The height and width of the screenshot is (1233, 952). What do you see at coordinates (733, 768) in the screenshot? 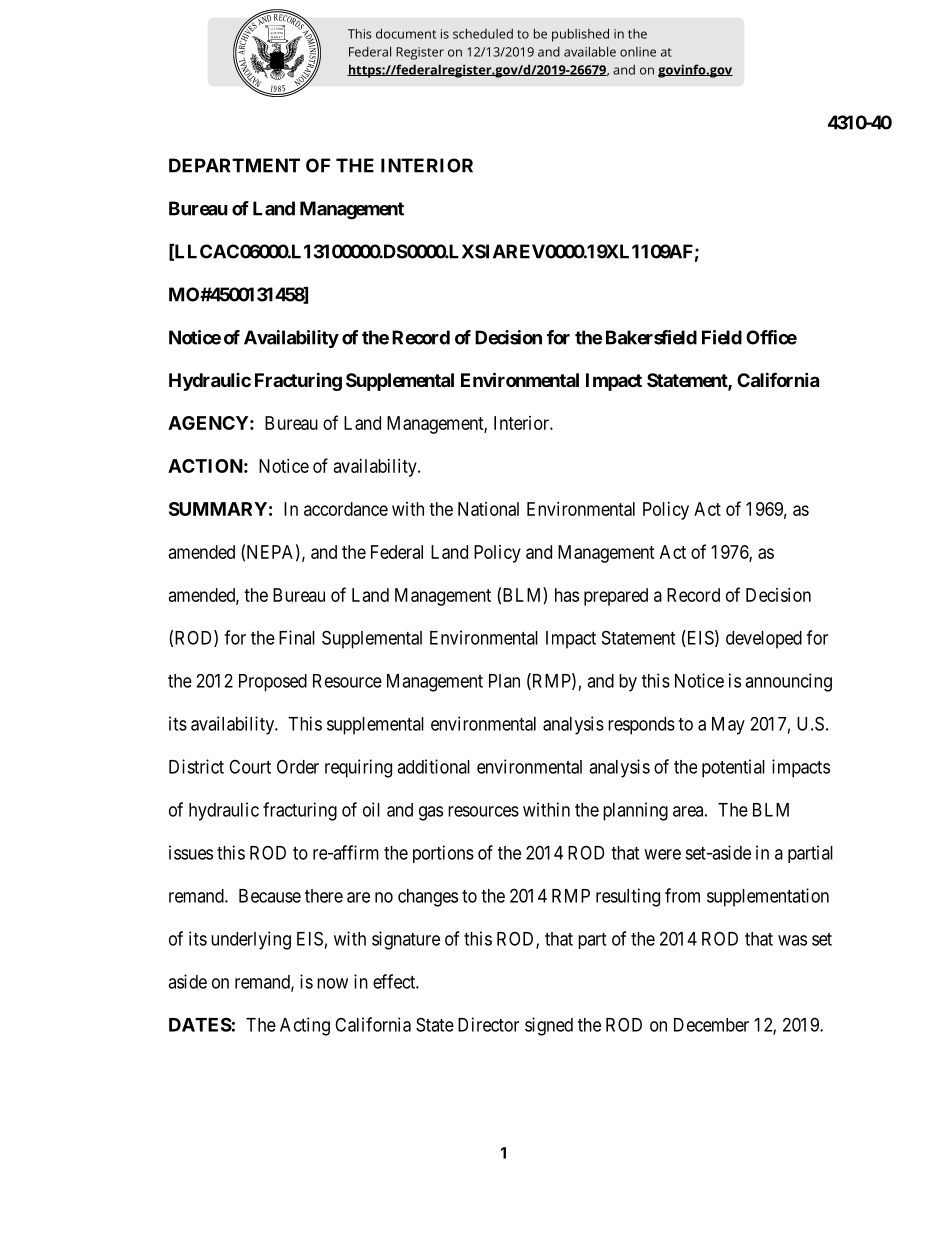
I see `potential` at bounding box center [733, 768].
